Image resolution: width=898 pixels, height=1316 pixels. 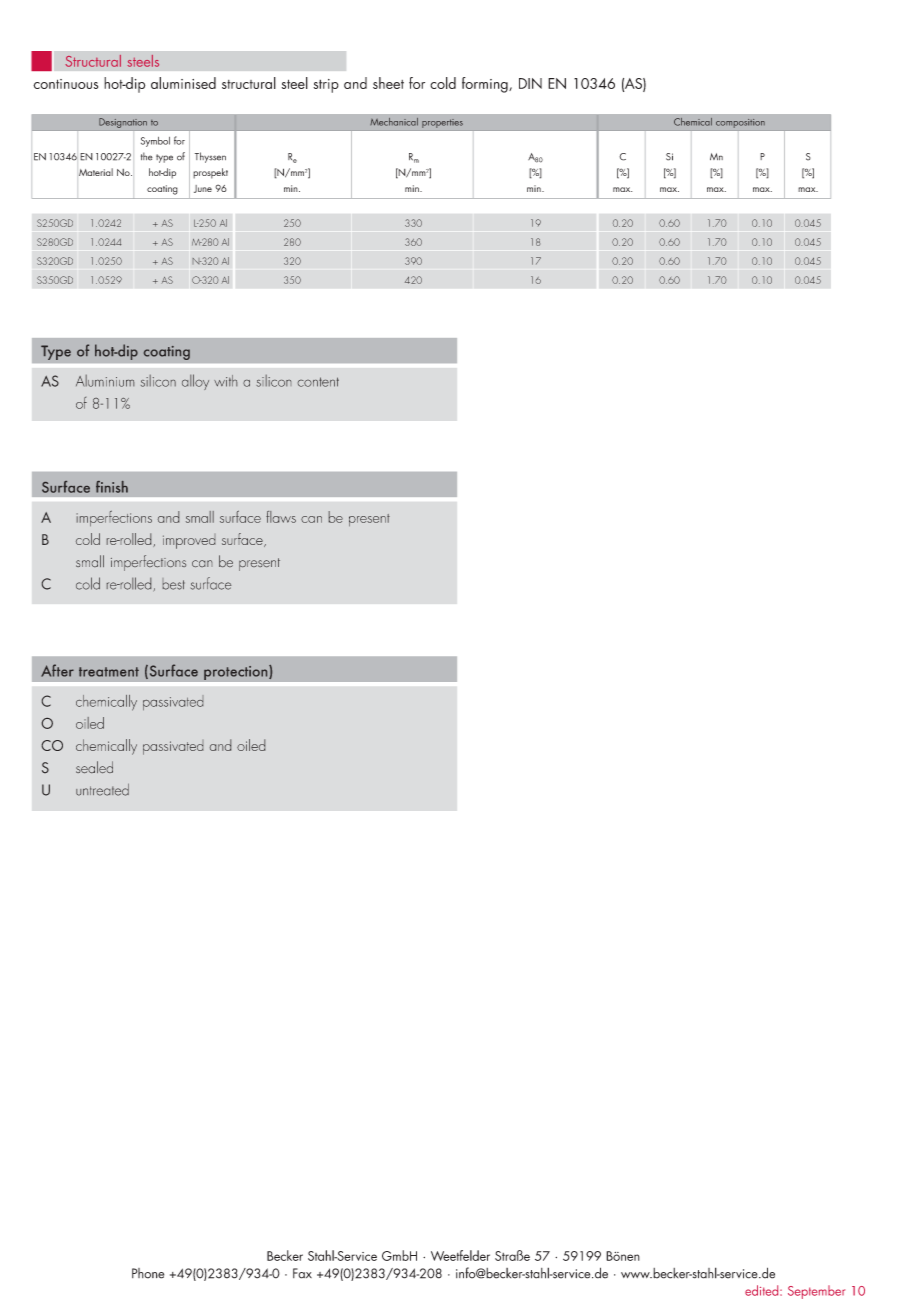 What do you see at coordinates (318, 382) in the page?
I see `content` at bounding box center [318, 382].
